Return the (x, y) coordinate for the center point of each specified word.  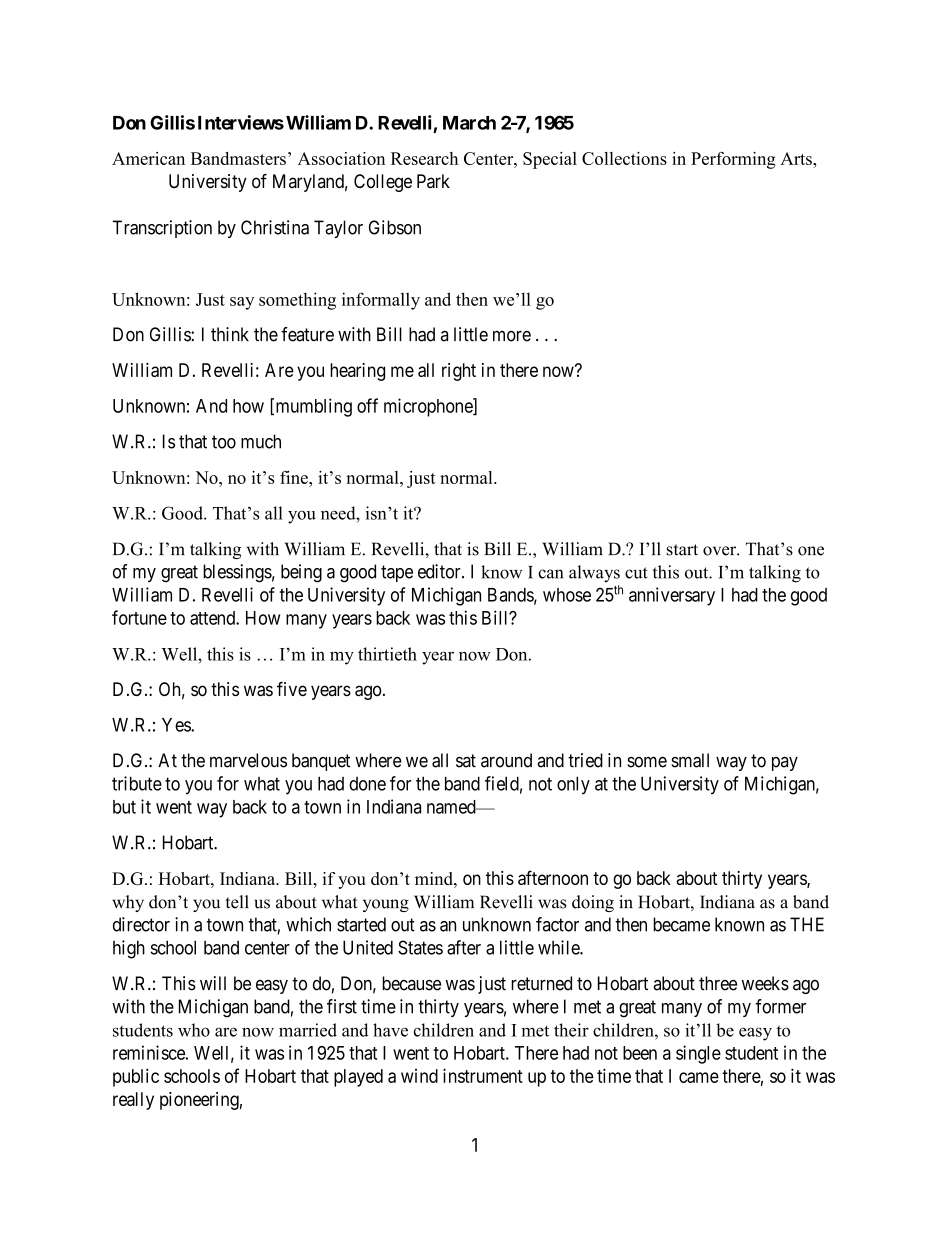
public (136, 1077)
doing (593, 903)
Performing (733, 160)
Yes (177, 725)
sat (466, 761)
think (230, 334)
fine (295, 477)
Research (424, 158)
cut (636, 573)
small (690, 760)
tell (237, 902)
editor (440, 571)
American (148, 158)
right (459, 372)
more (512, 336)
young (386, 905)
